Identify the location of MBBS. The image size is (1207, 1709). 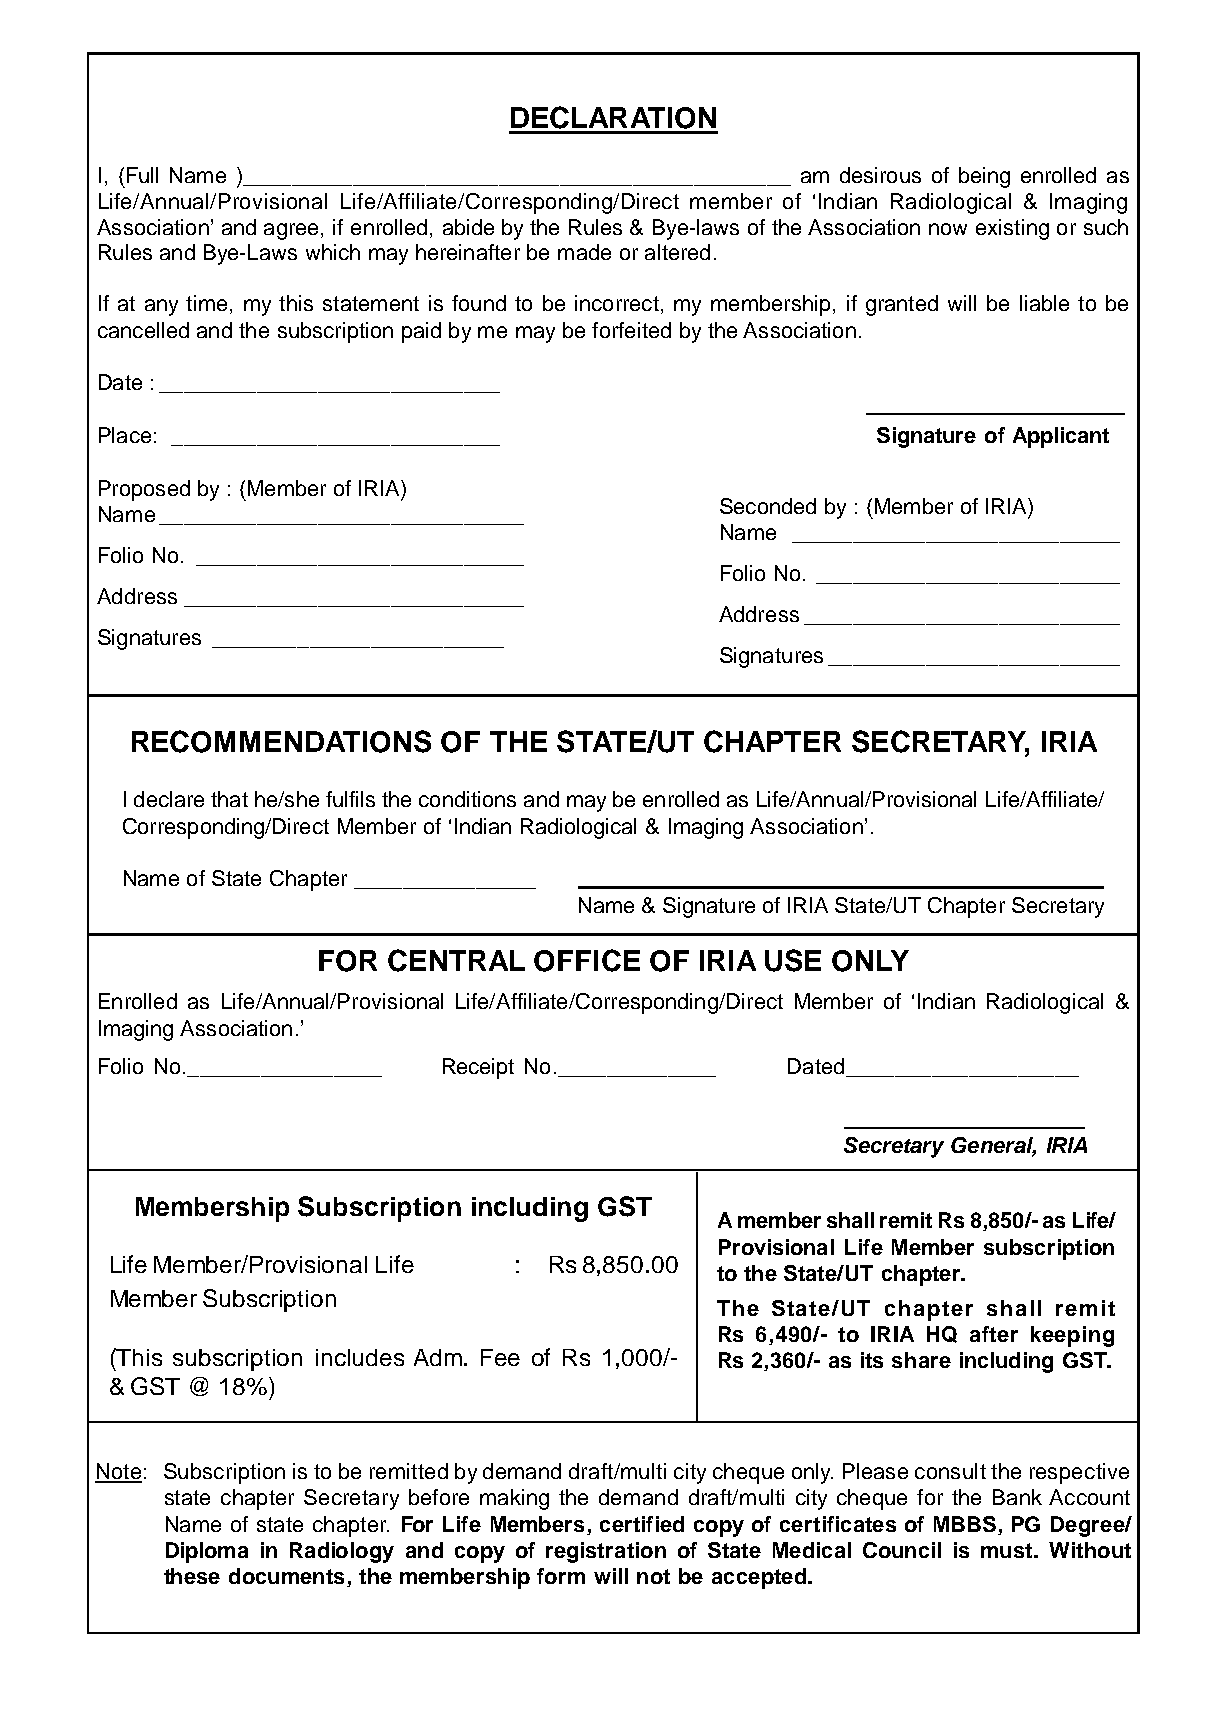
(966, 1525).
